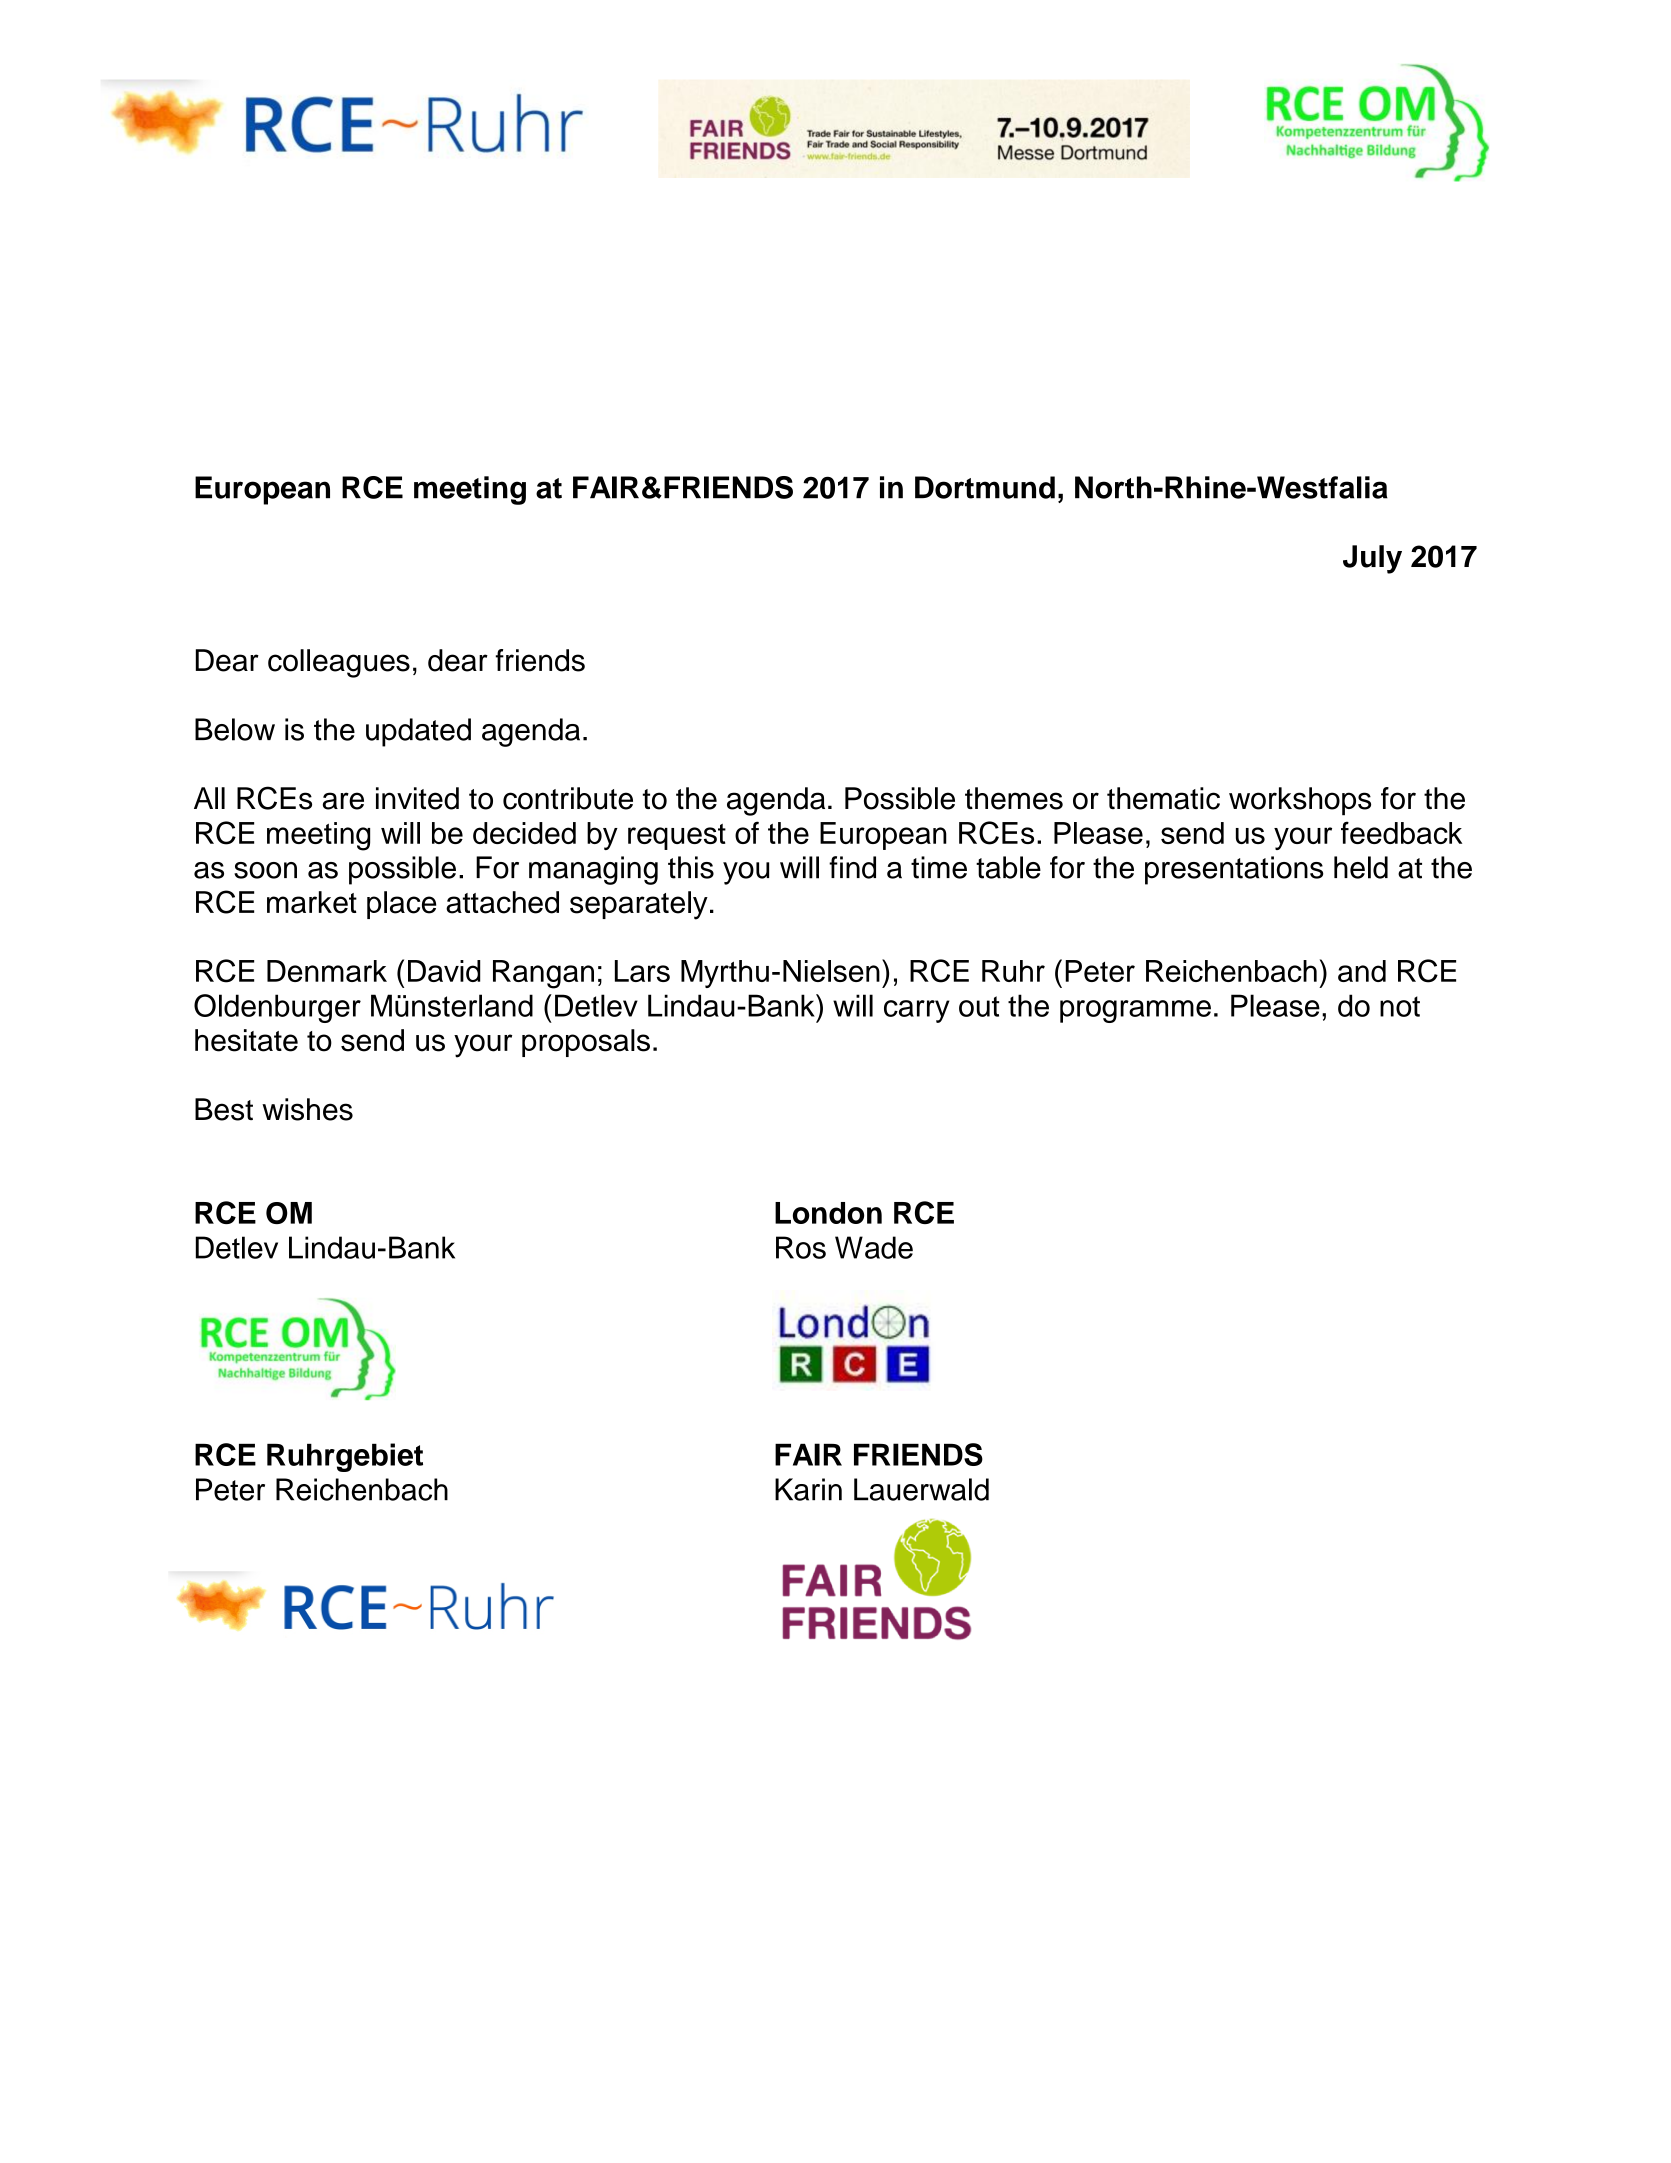  Describe the element at coordinates (801, 1247) in the page. I see `Ros` at that location.
